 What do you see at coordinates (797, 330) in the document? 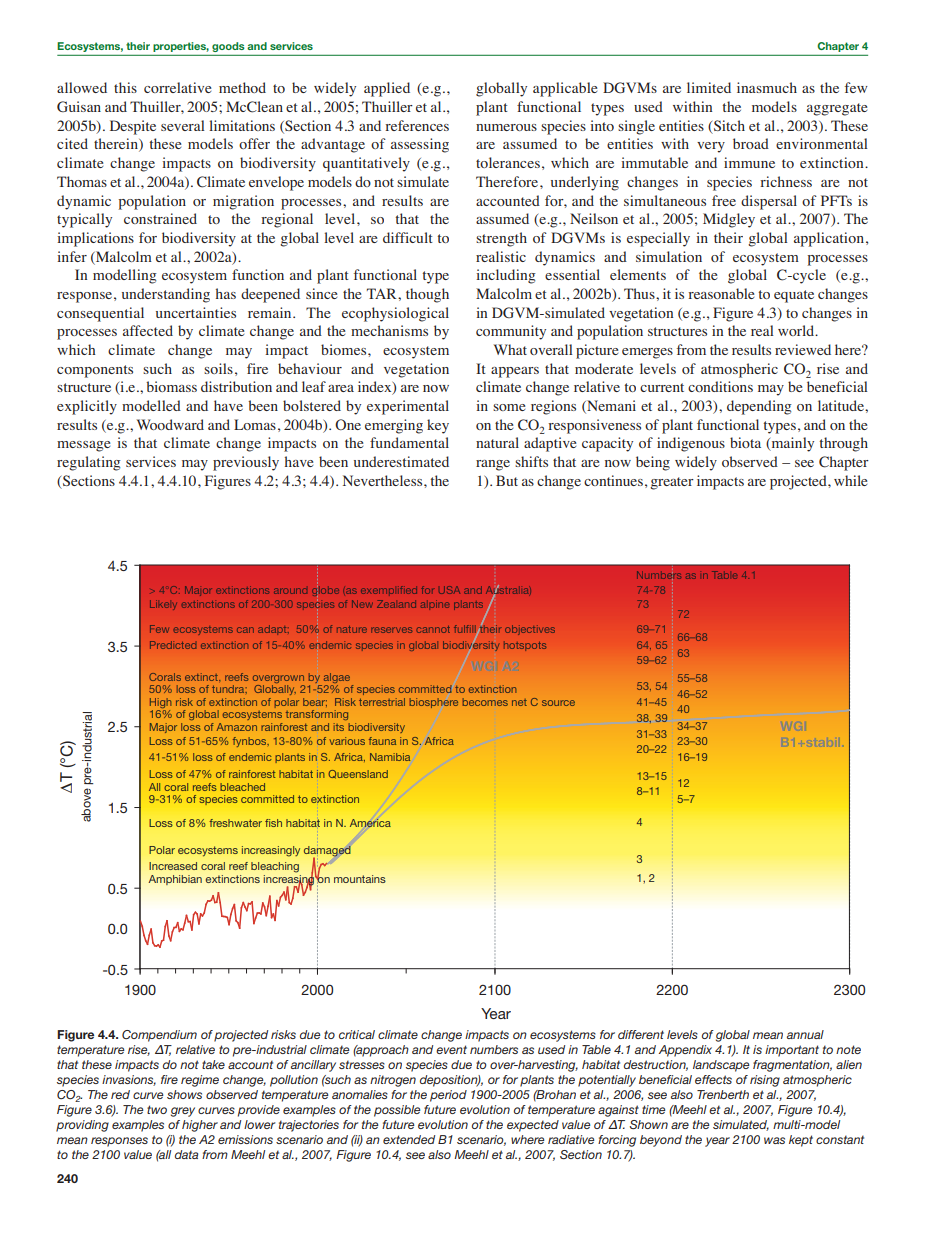
I see `world` at bounding box center [797, 330].
